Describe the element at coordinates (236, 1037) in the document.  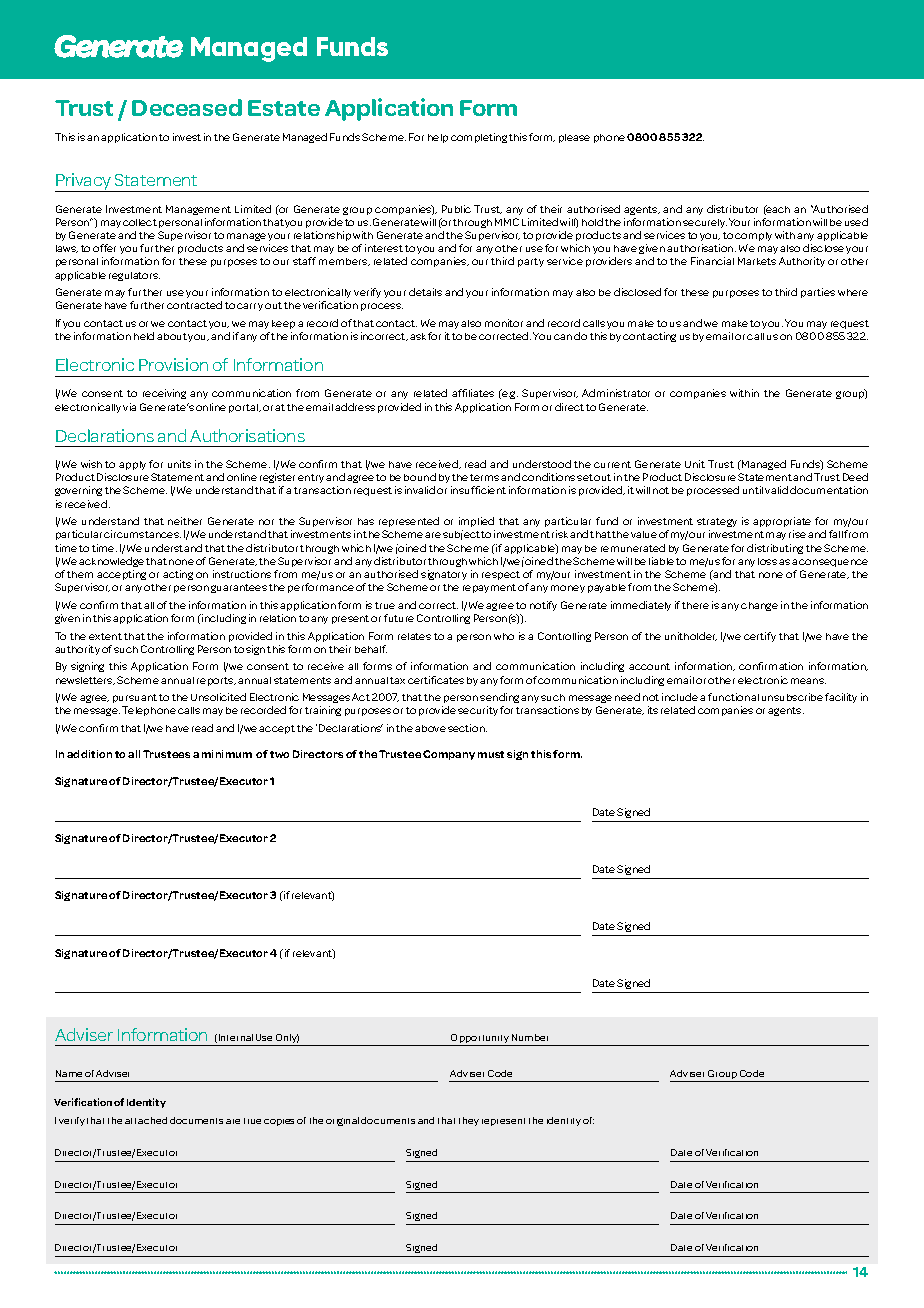
I see `Internal` at that location.
